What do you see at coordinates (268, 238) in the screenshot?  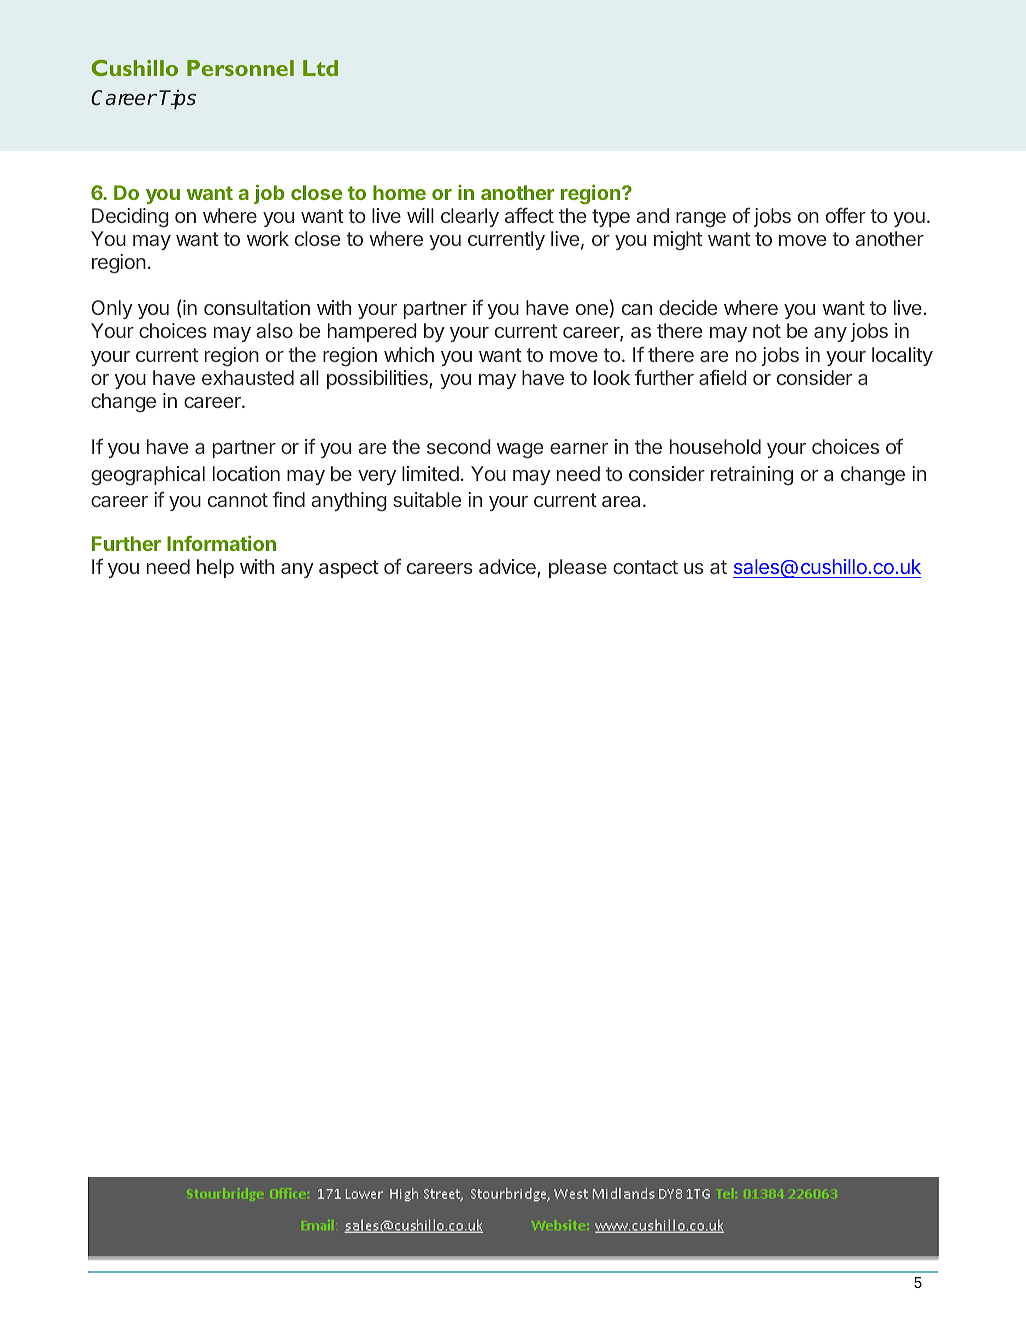 I see `work` at bounding box center [268, 238].
